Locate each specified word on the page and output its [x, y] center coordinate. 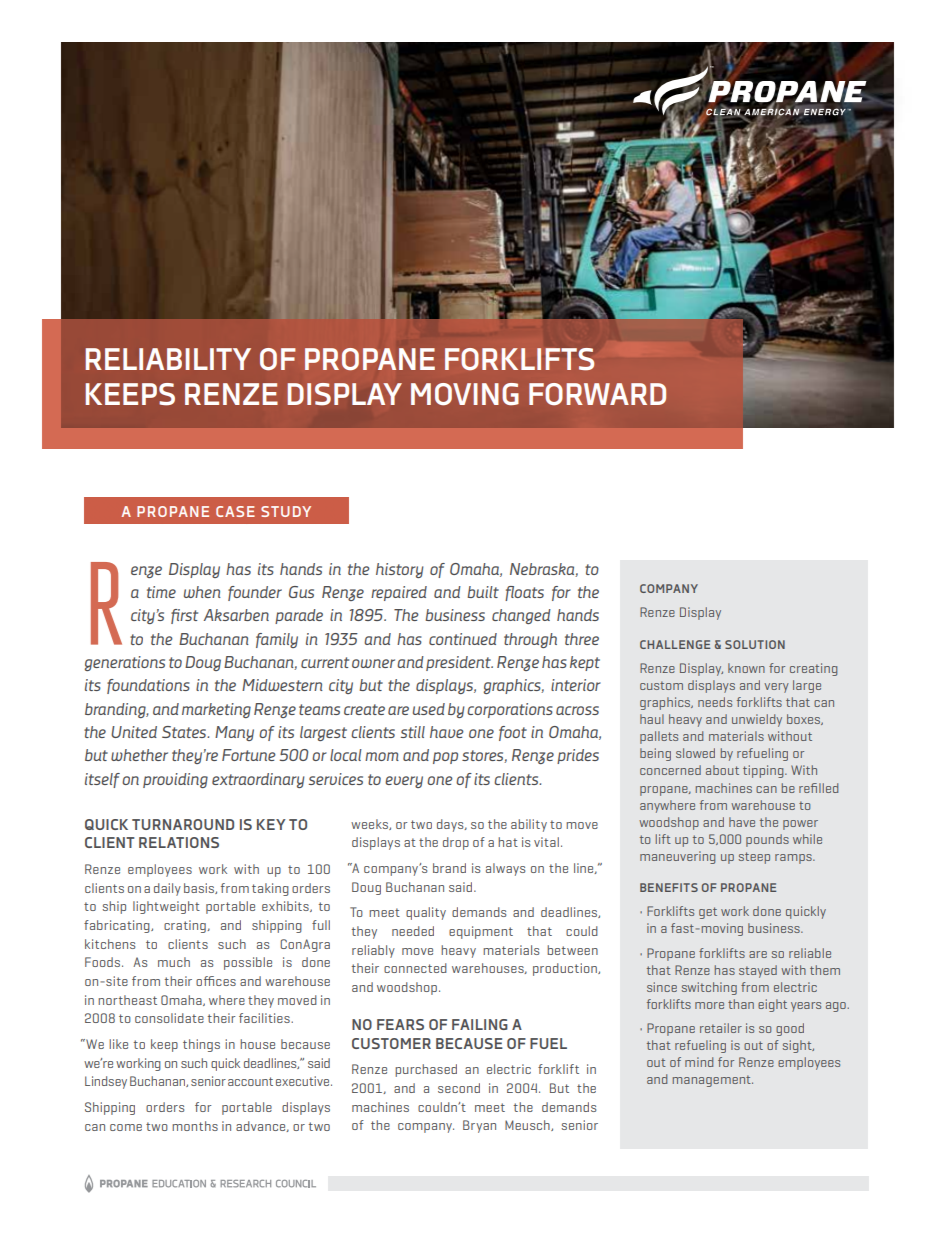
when [202, 592]
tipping [764, 771]
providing [175, 780]
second [459, 1088]
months [195, 1126]
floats [524, 593]
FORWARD [597, 394]
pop [445, 758]
